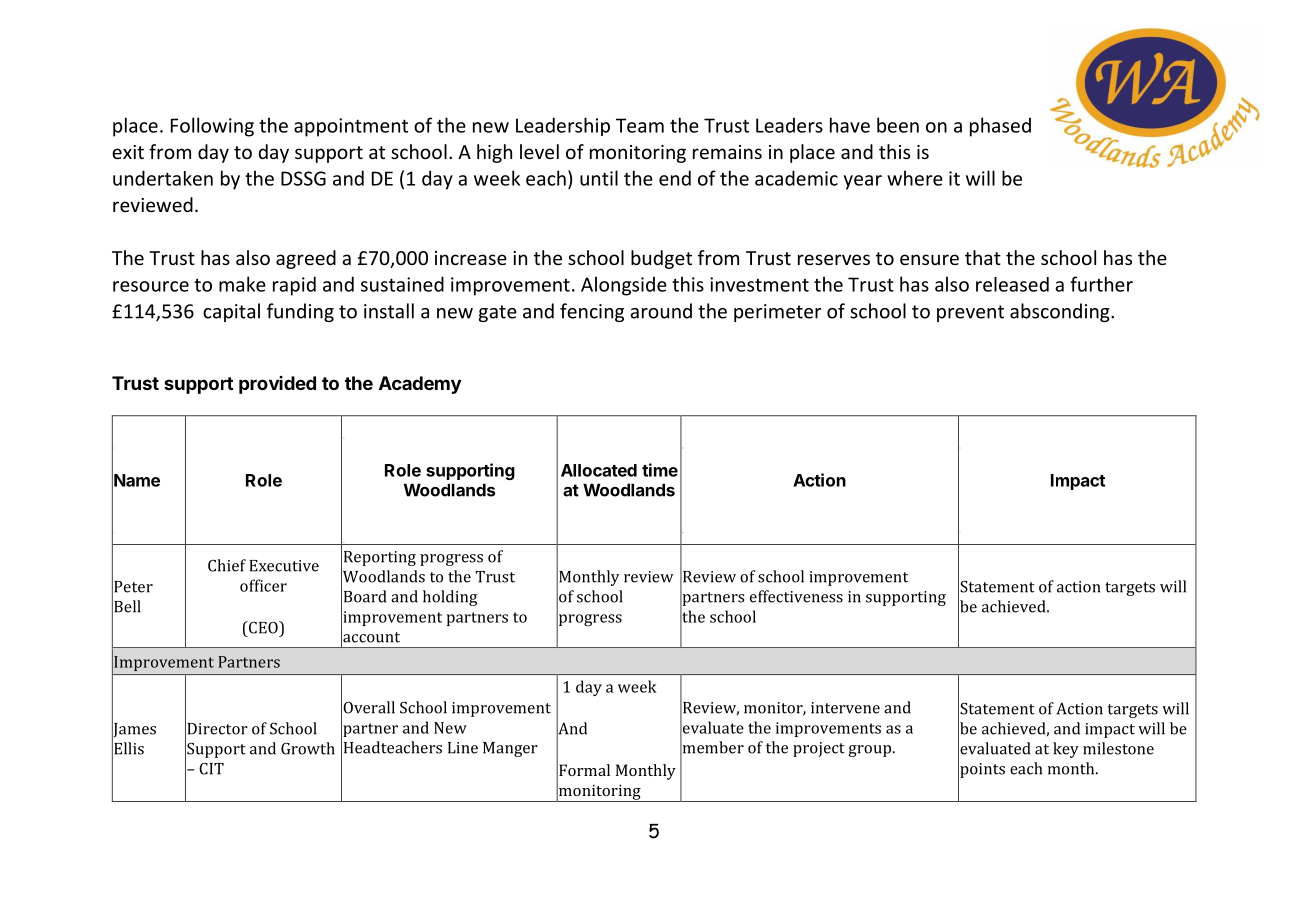 This screenshot has height=924, width=1308. What do you see at coordinates (212, 127) in the screenshot?
I see `Following` at bounding box center [212, 127].
